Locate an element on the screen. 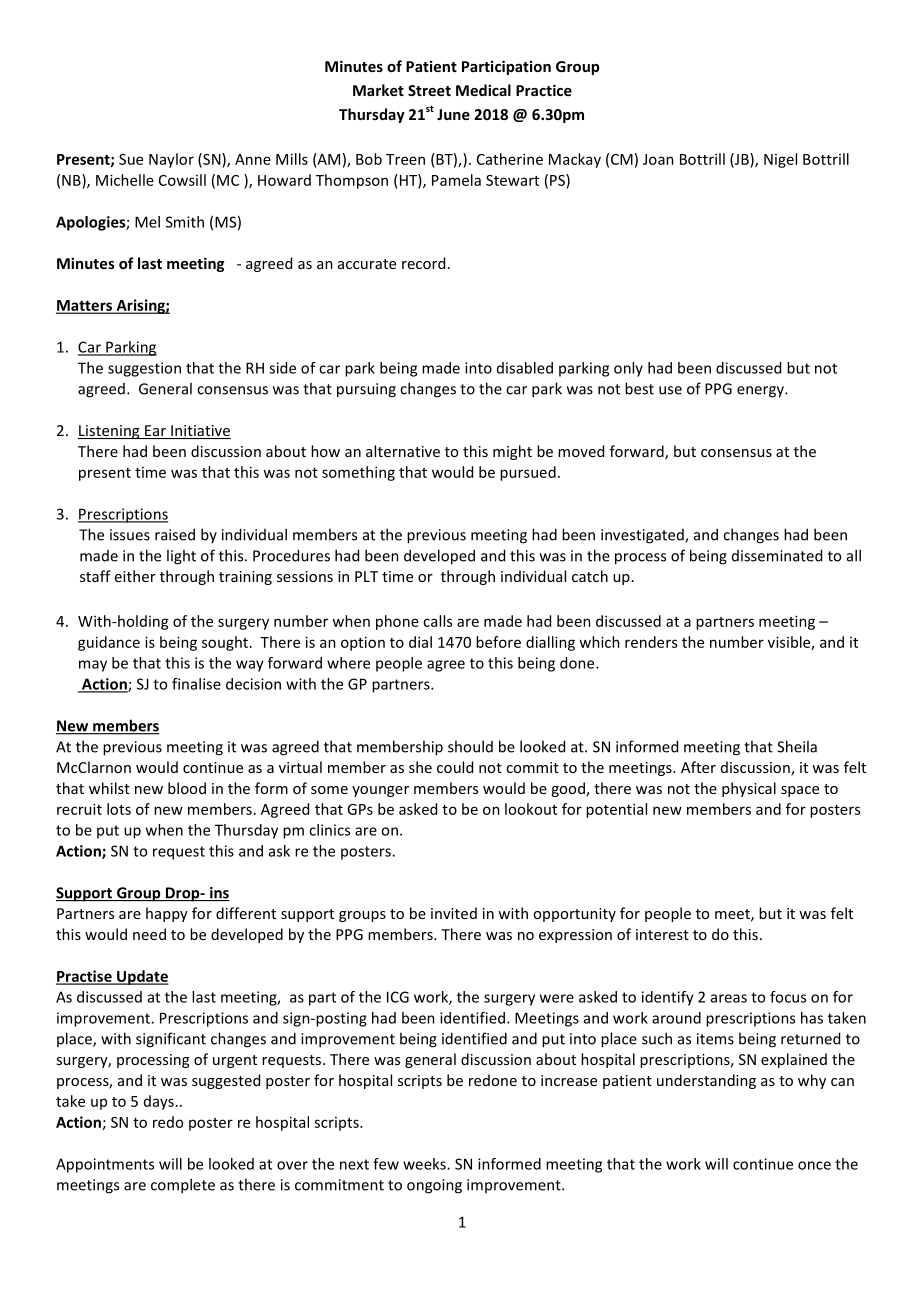 The width and height of the screenshot is (924, 1308). use is located at coordinates (670, 390).
